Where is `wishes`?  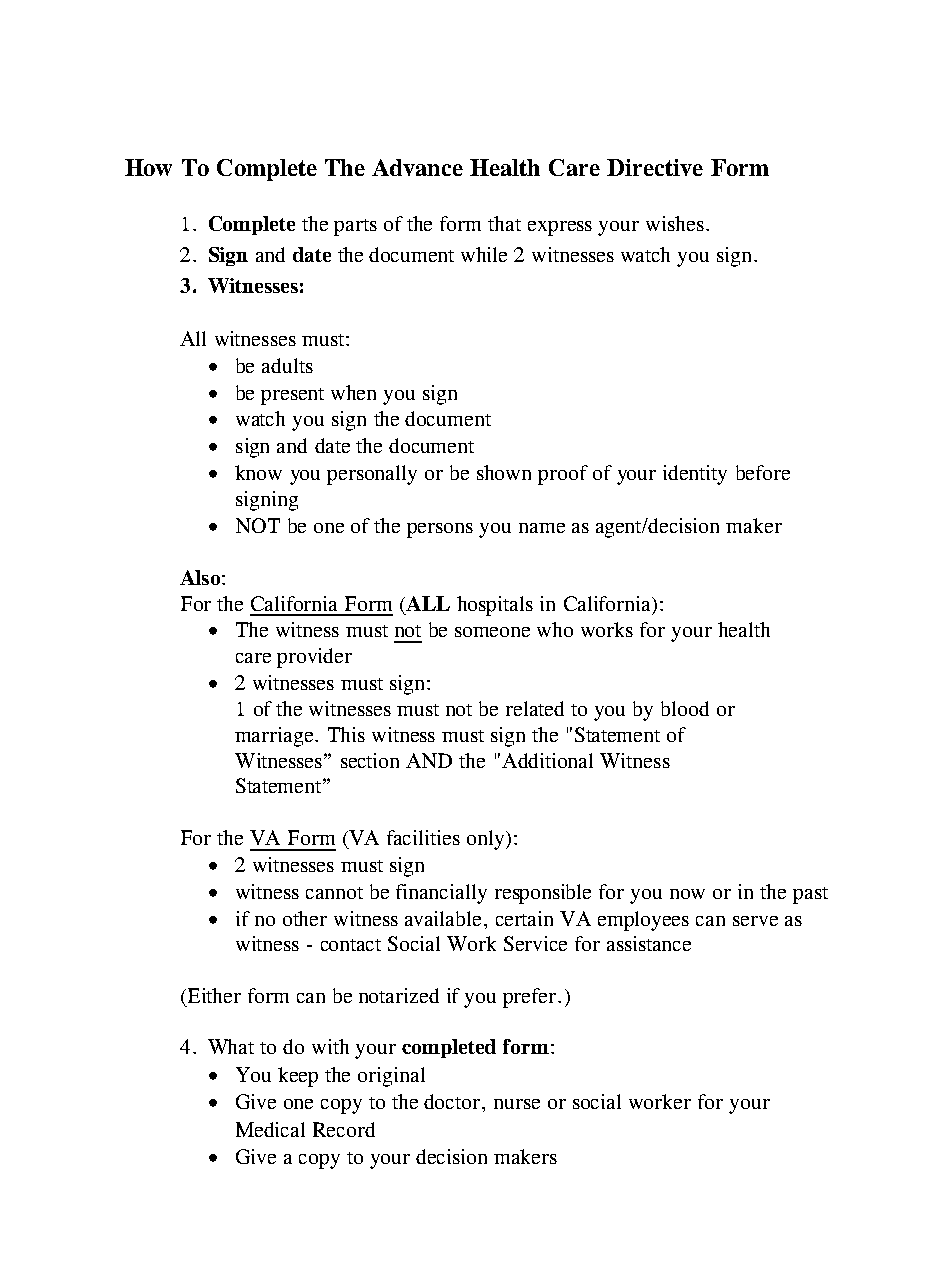
wishes is located at coordinates (675, 223).
